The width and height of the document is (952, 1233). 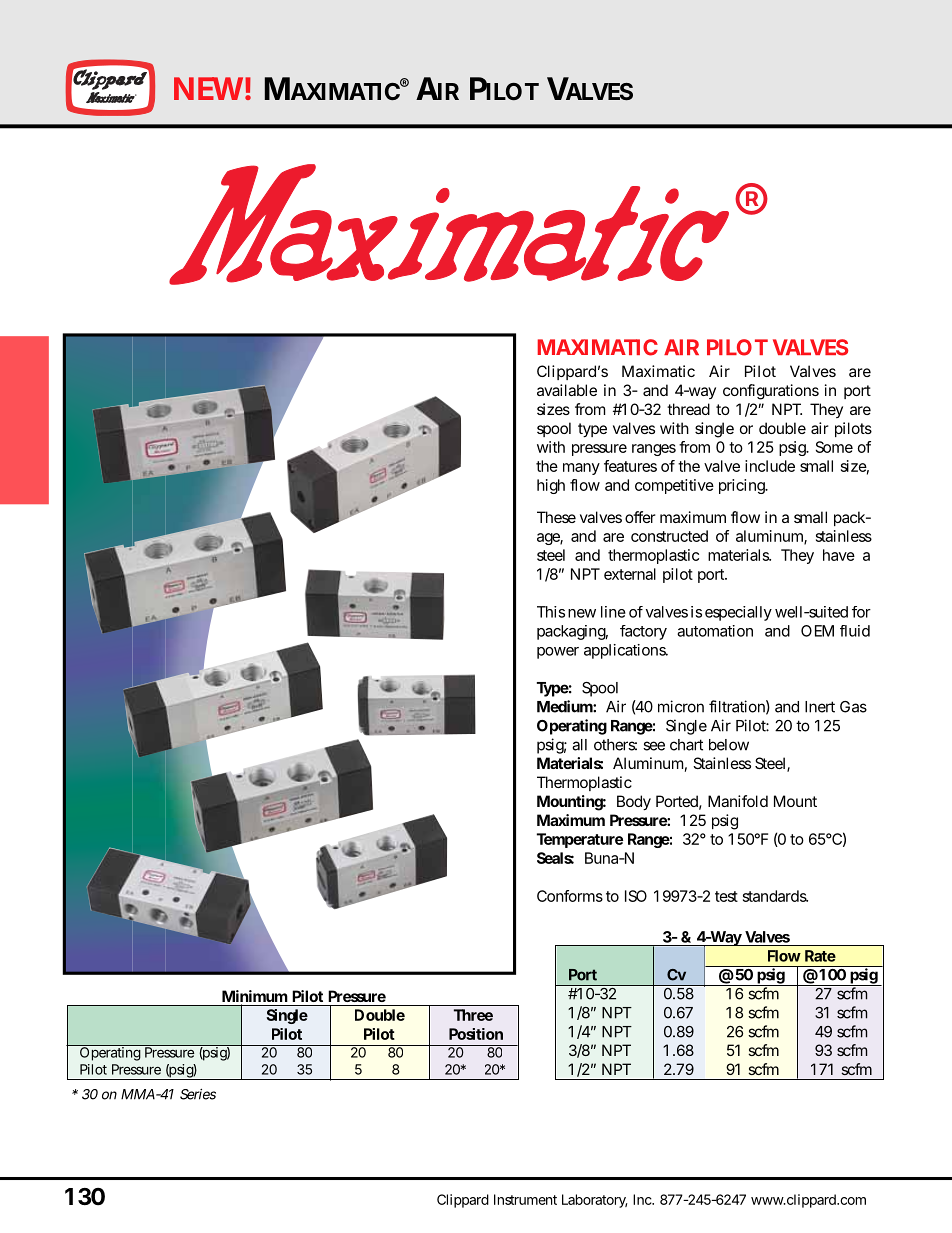 I want to click on test, so click(x=726, y=896).
